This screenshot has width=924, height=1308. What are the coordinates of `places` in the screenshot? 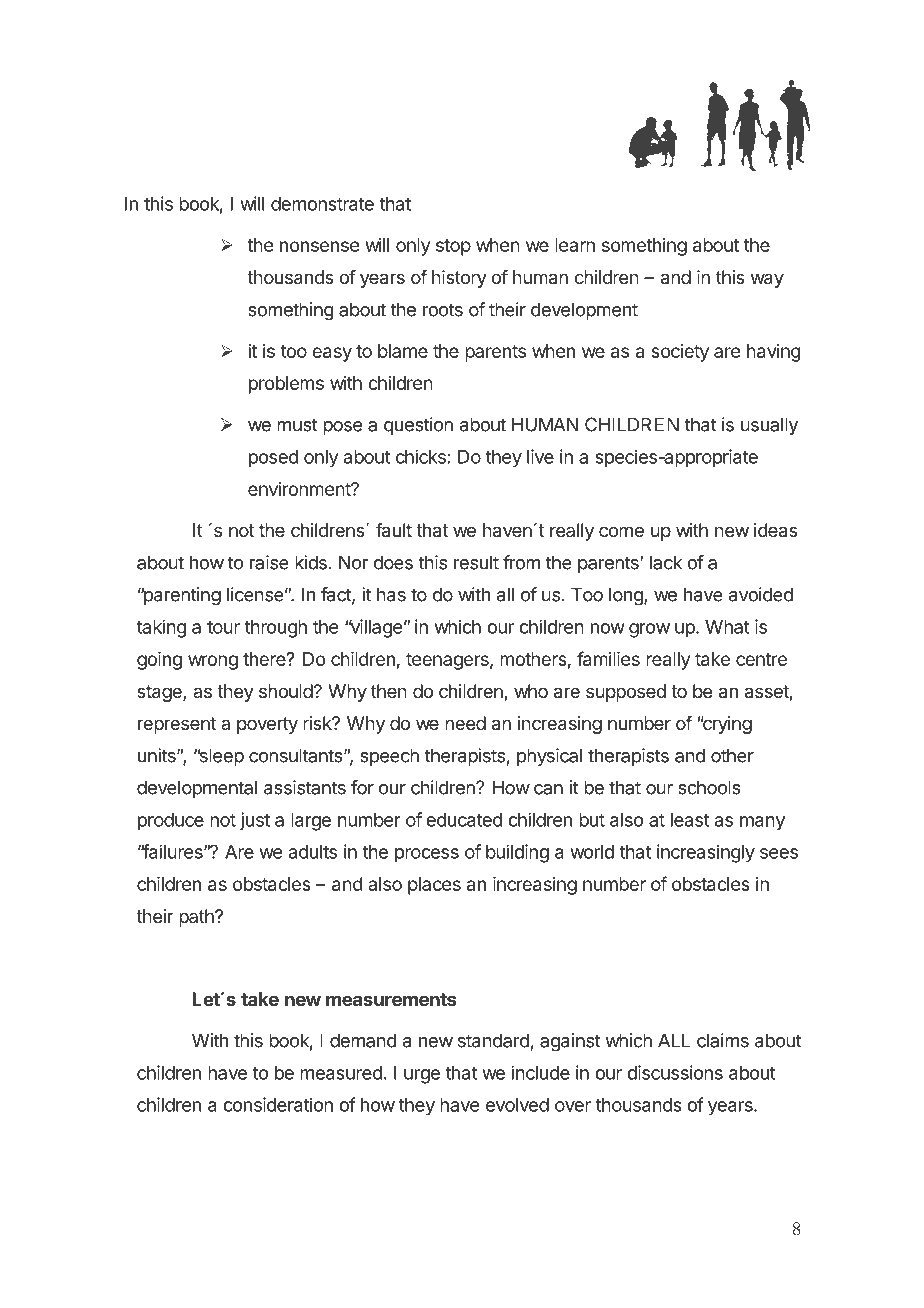 It's located at (434, 886).
